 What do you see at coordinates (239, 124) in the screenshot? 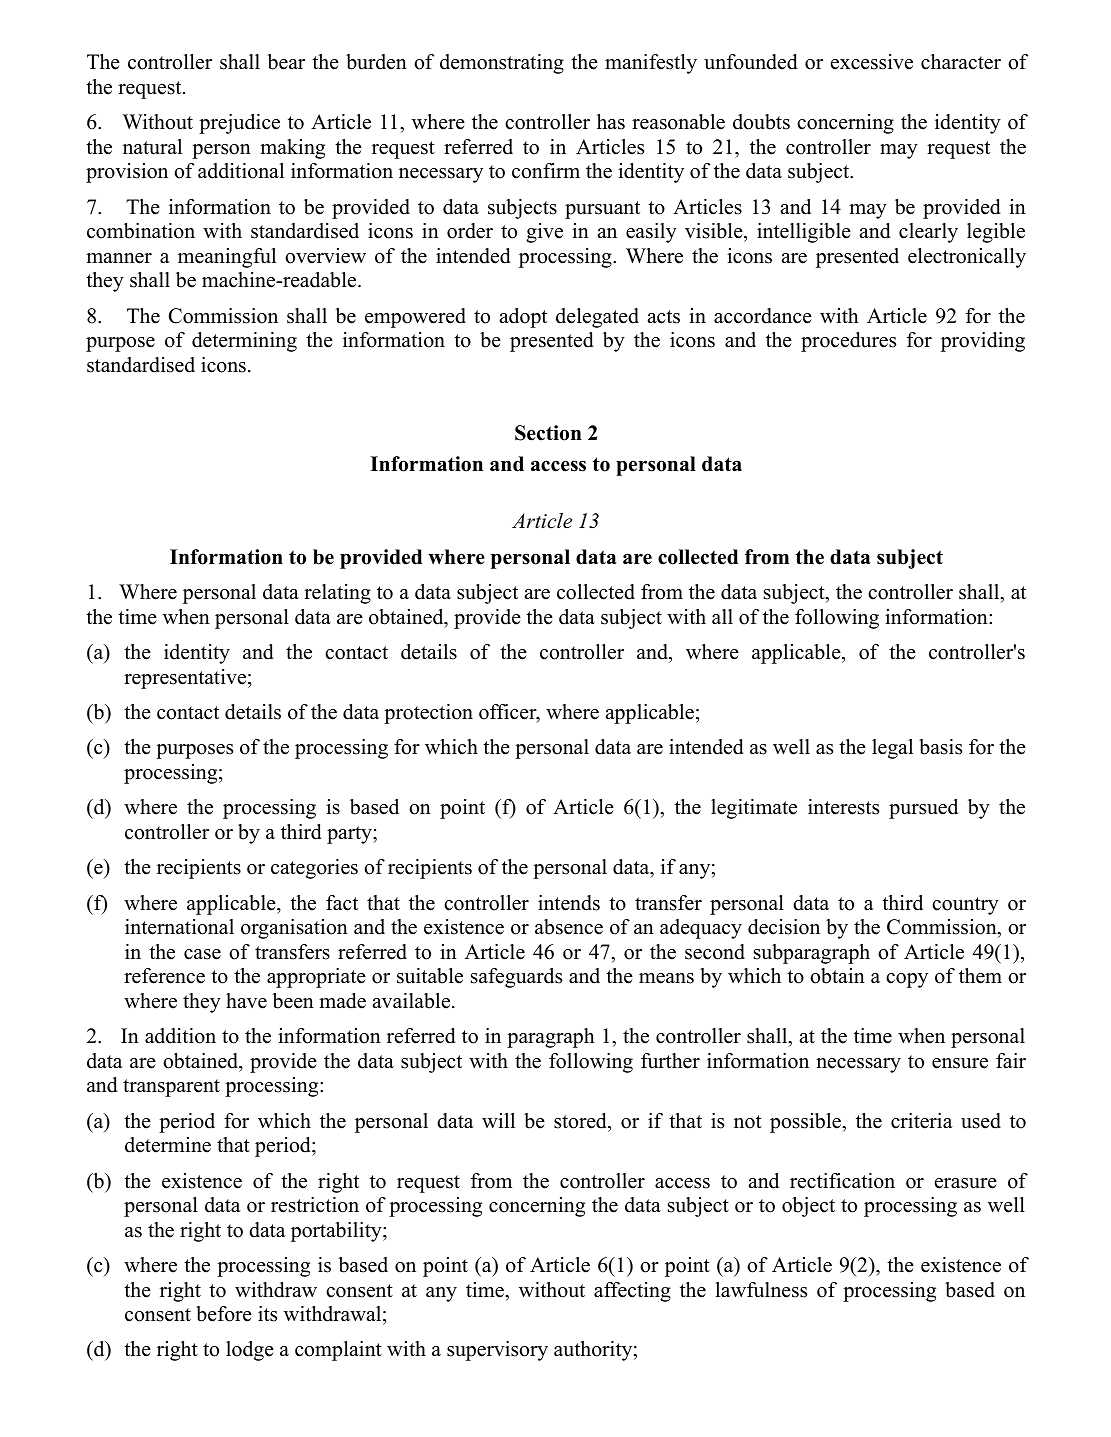
I see `prejudice` at bounding box center [239, 124].
